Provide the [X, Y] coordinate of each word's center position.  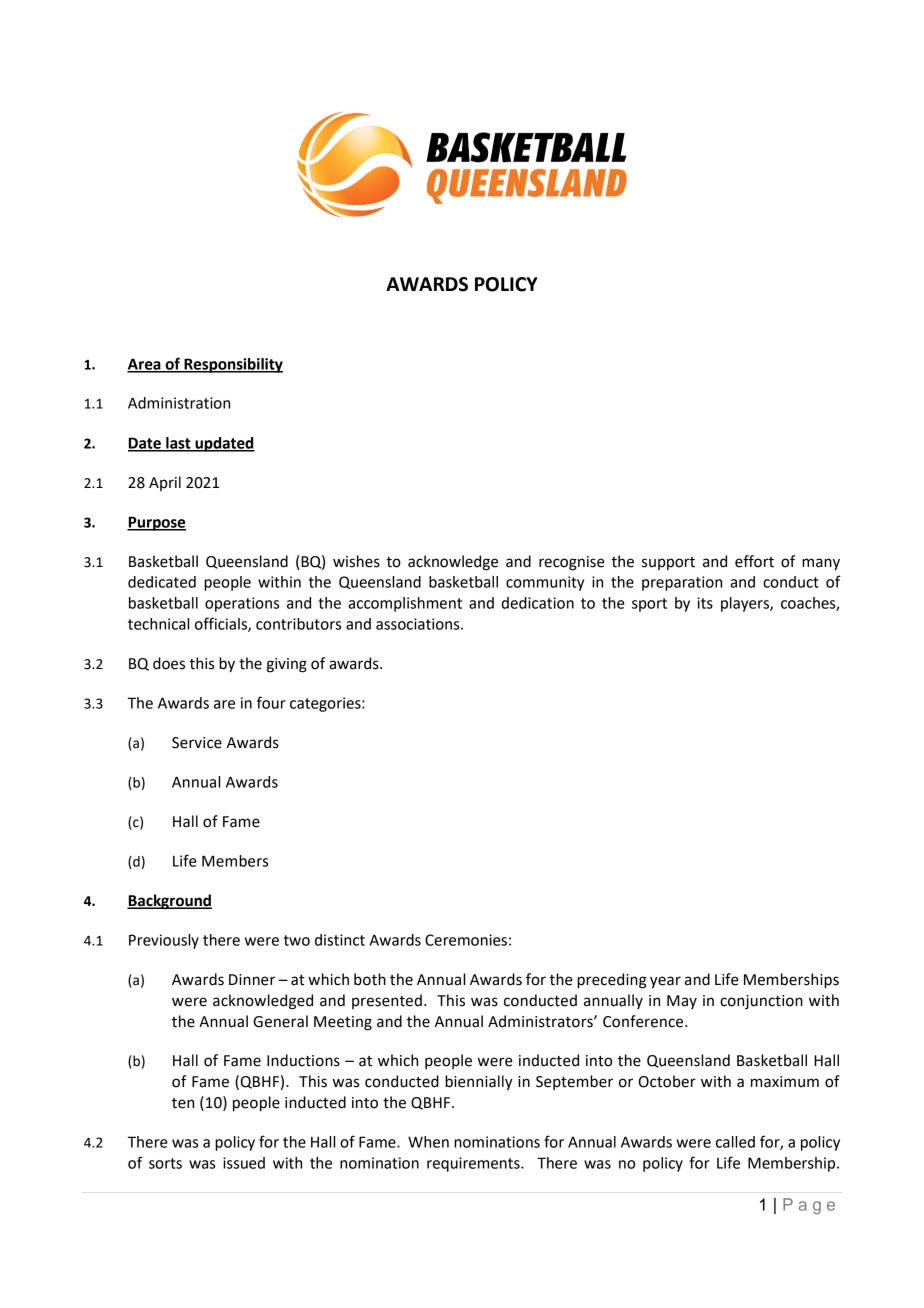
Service [197, 743]
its [705, 603]
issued [244, 1163]
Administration [179, 403]
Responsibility [232, 365]
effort [754, 561]
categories [326, 704]
